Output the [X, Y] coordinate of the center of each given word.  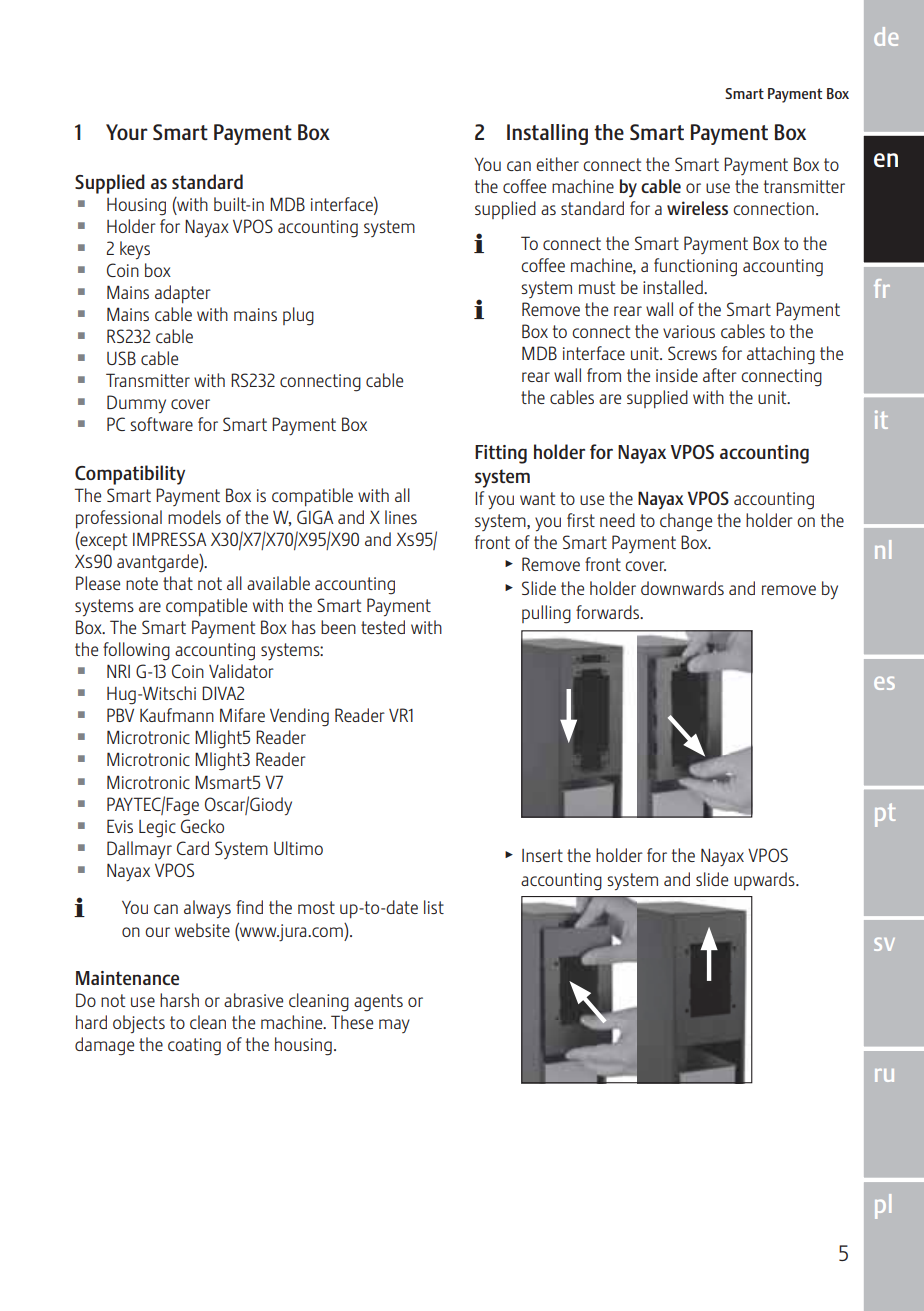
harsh [179, 1000]
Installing [547, 134]
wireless [697, 208]
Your [127, 132]
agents [378, 1003]
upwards [765, 881]
